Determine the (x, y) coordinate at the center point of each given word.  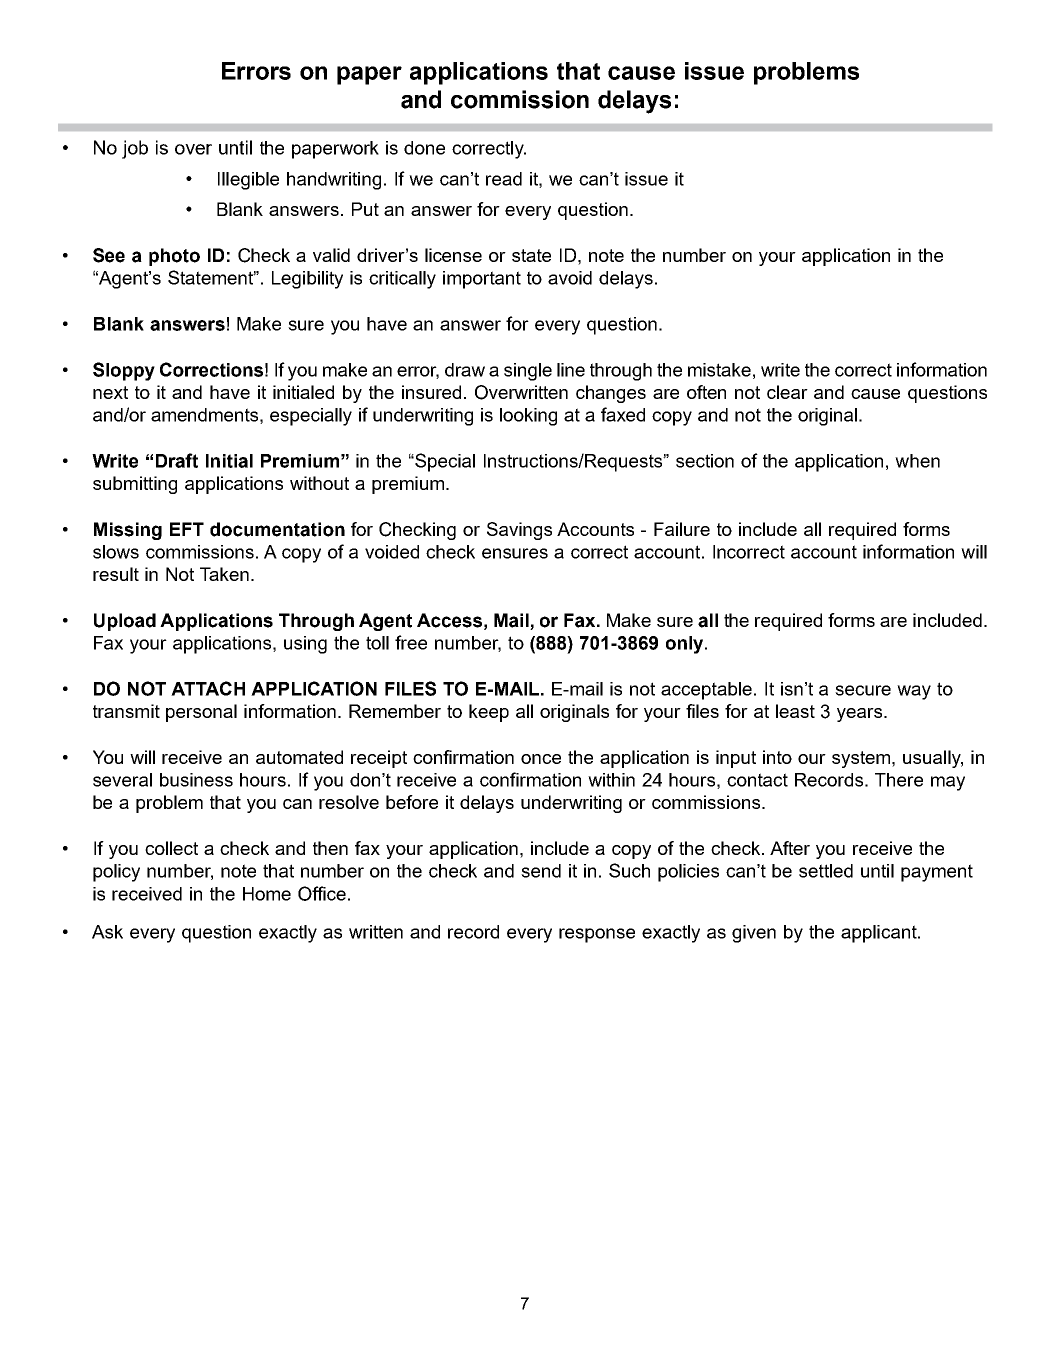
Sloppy (124, 371)
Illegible (248, 181)
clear (787, 392)
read (504, 179)
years (861, 715)
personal (201, 713)
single (528, 372)
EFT (187, 529)
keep (489, 713)
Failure (682, 529)
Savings (519, 531)
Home (267, 894)
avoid (570, 278)
